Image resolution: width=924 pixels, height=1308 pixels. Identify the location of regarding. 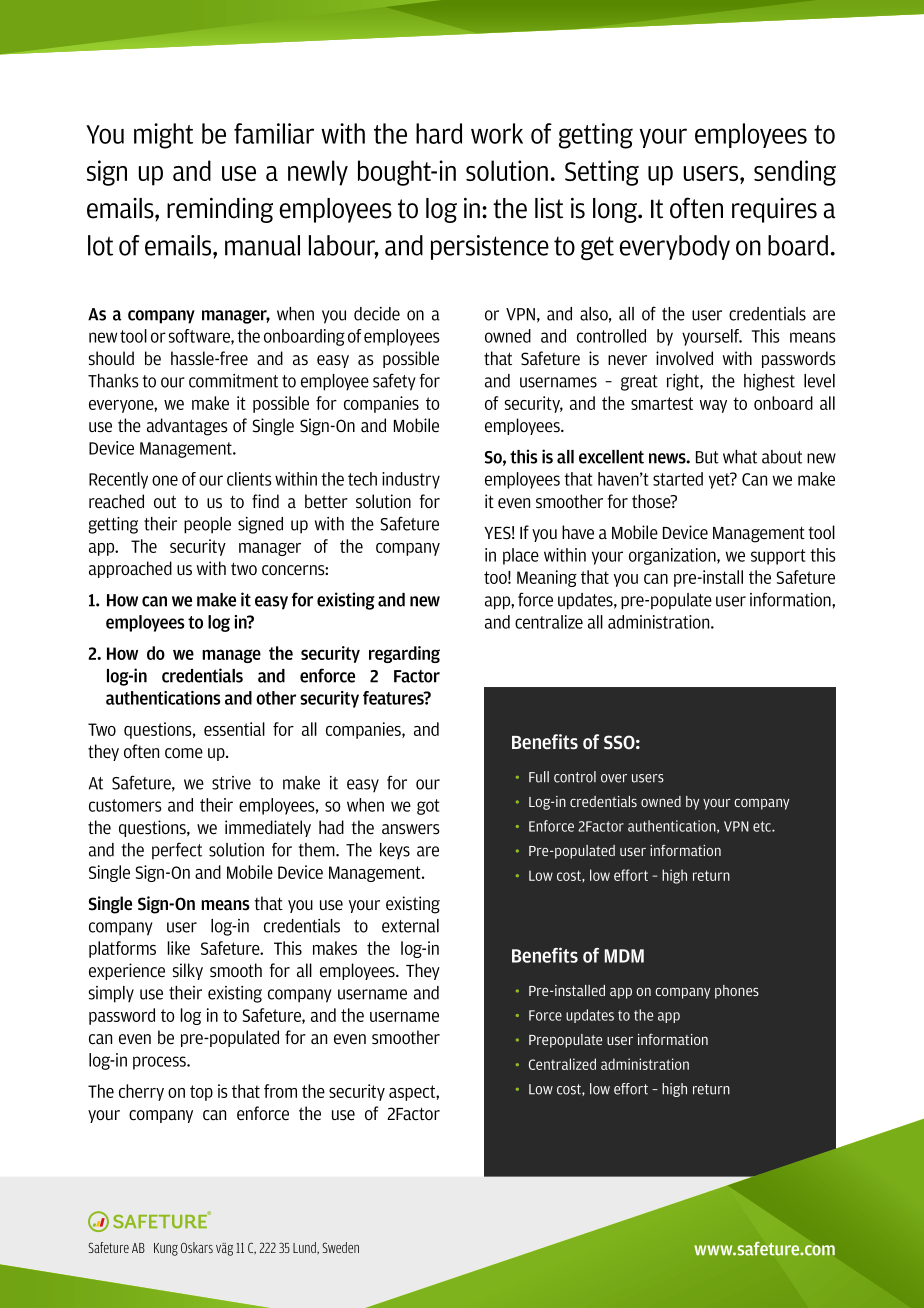
(404, 654).
